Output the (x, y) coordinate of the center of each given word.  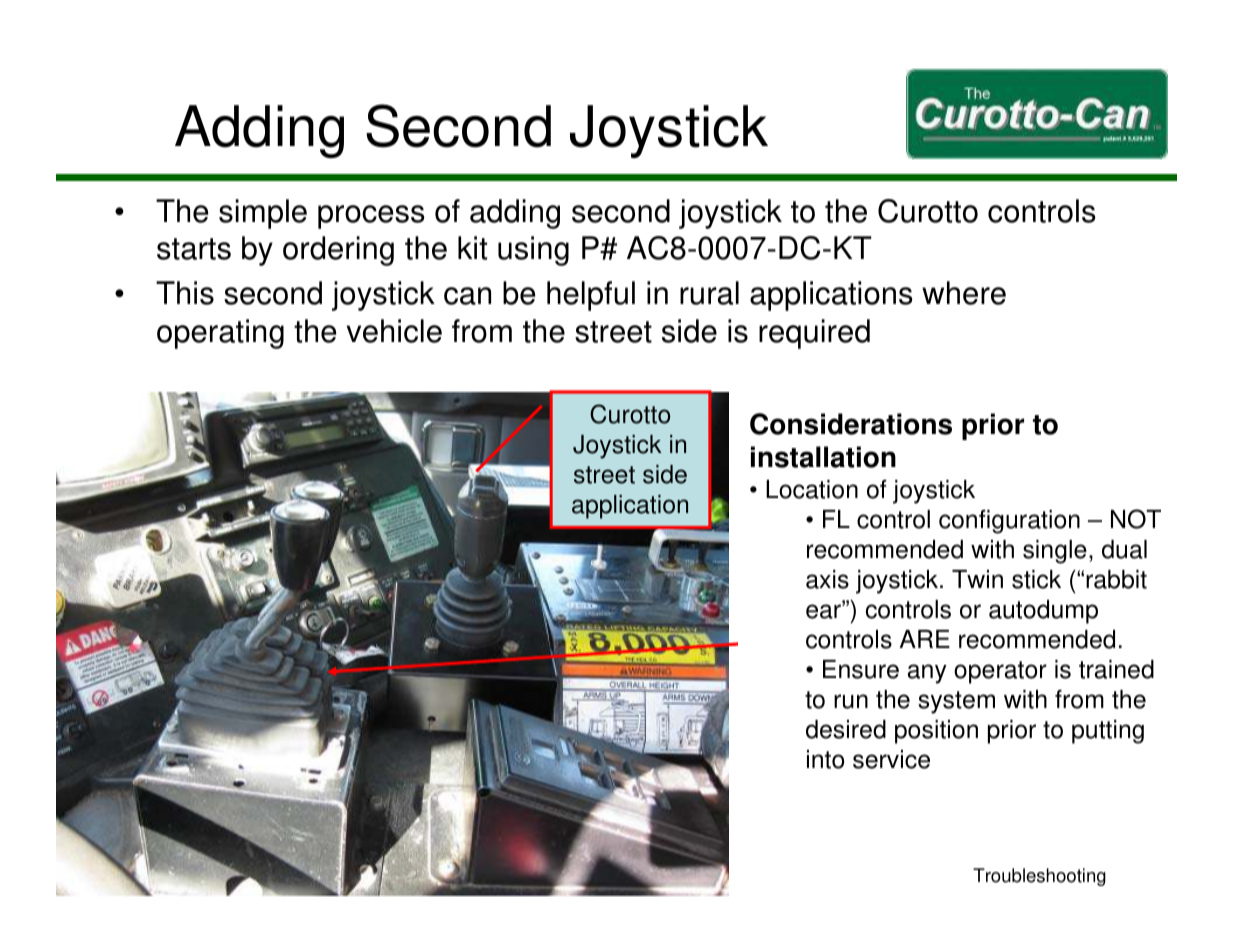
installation (823, 457)
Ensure (861, 669)
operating (220, 334)
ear (824, 610)
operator (1000, 672)
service (891, 759)
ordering (338, 251)
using (533, 251)
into (825, 759)
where (964, 293)
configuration (1009, 522)
